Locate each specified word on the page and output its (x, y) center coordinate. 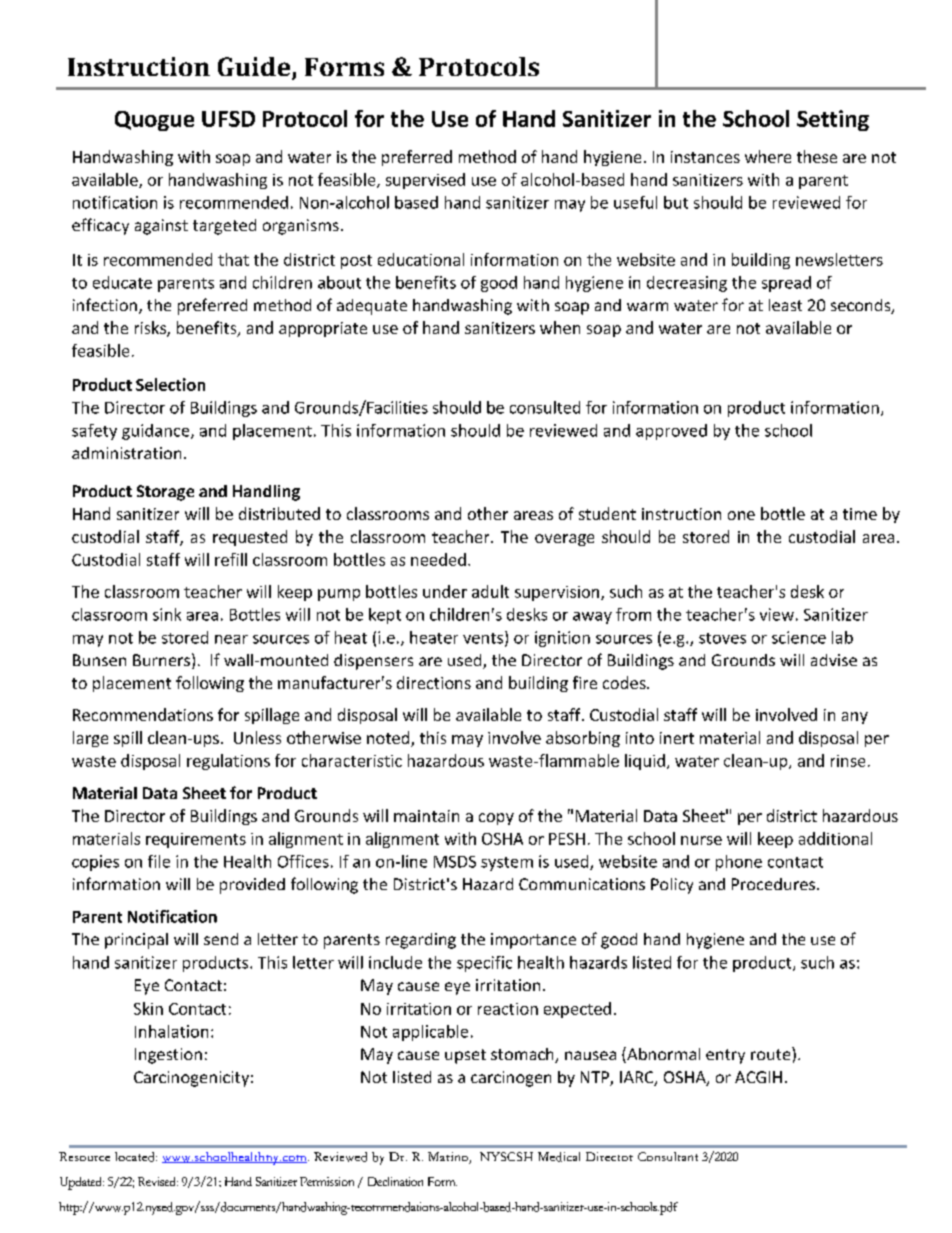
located (136, 1157)
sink (167, 614)
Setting (833, 120)
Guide (255, 68)
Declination (395, 1181)
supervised (425, 181)
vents (484, 638)
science (799, 637)
